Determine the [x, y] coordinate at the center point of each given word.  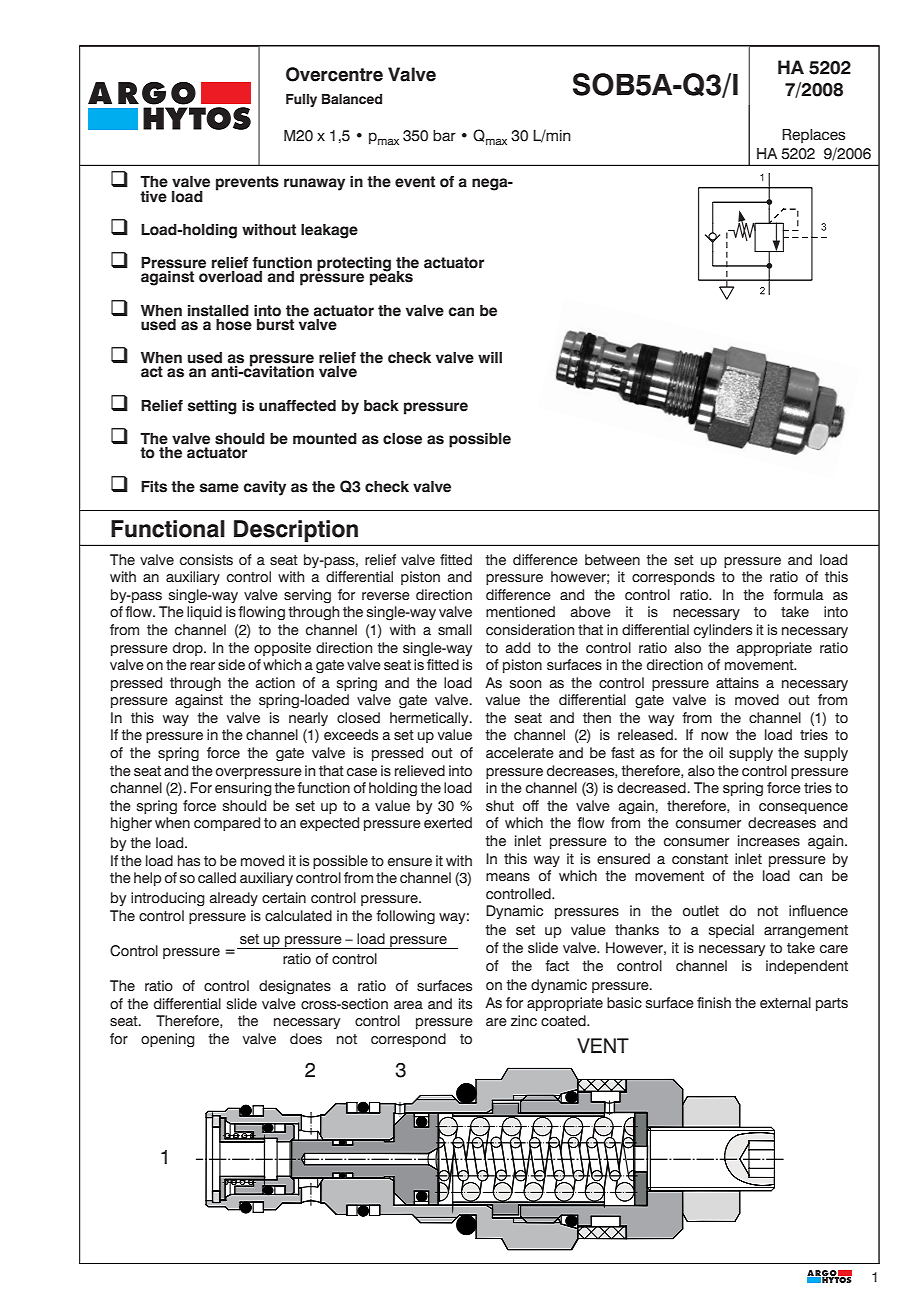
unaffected [297, 406]
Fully [301, 100]
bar [444, 136]
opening [168, 1040]
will [490, 357]
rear [202, 666]
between [612, 559]
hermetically [430, 719]
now [714, 736]
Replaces [813, 136]
